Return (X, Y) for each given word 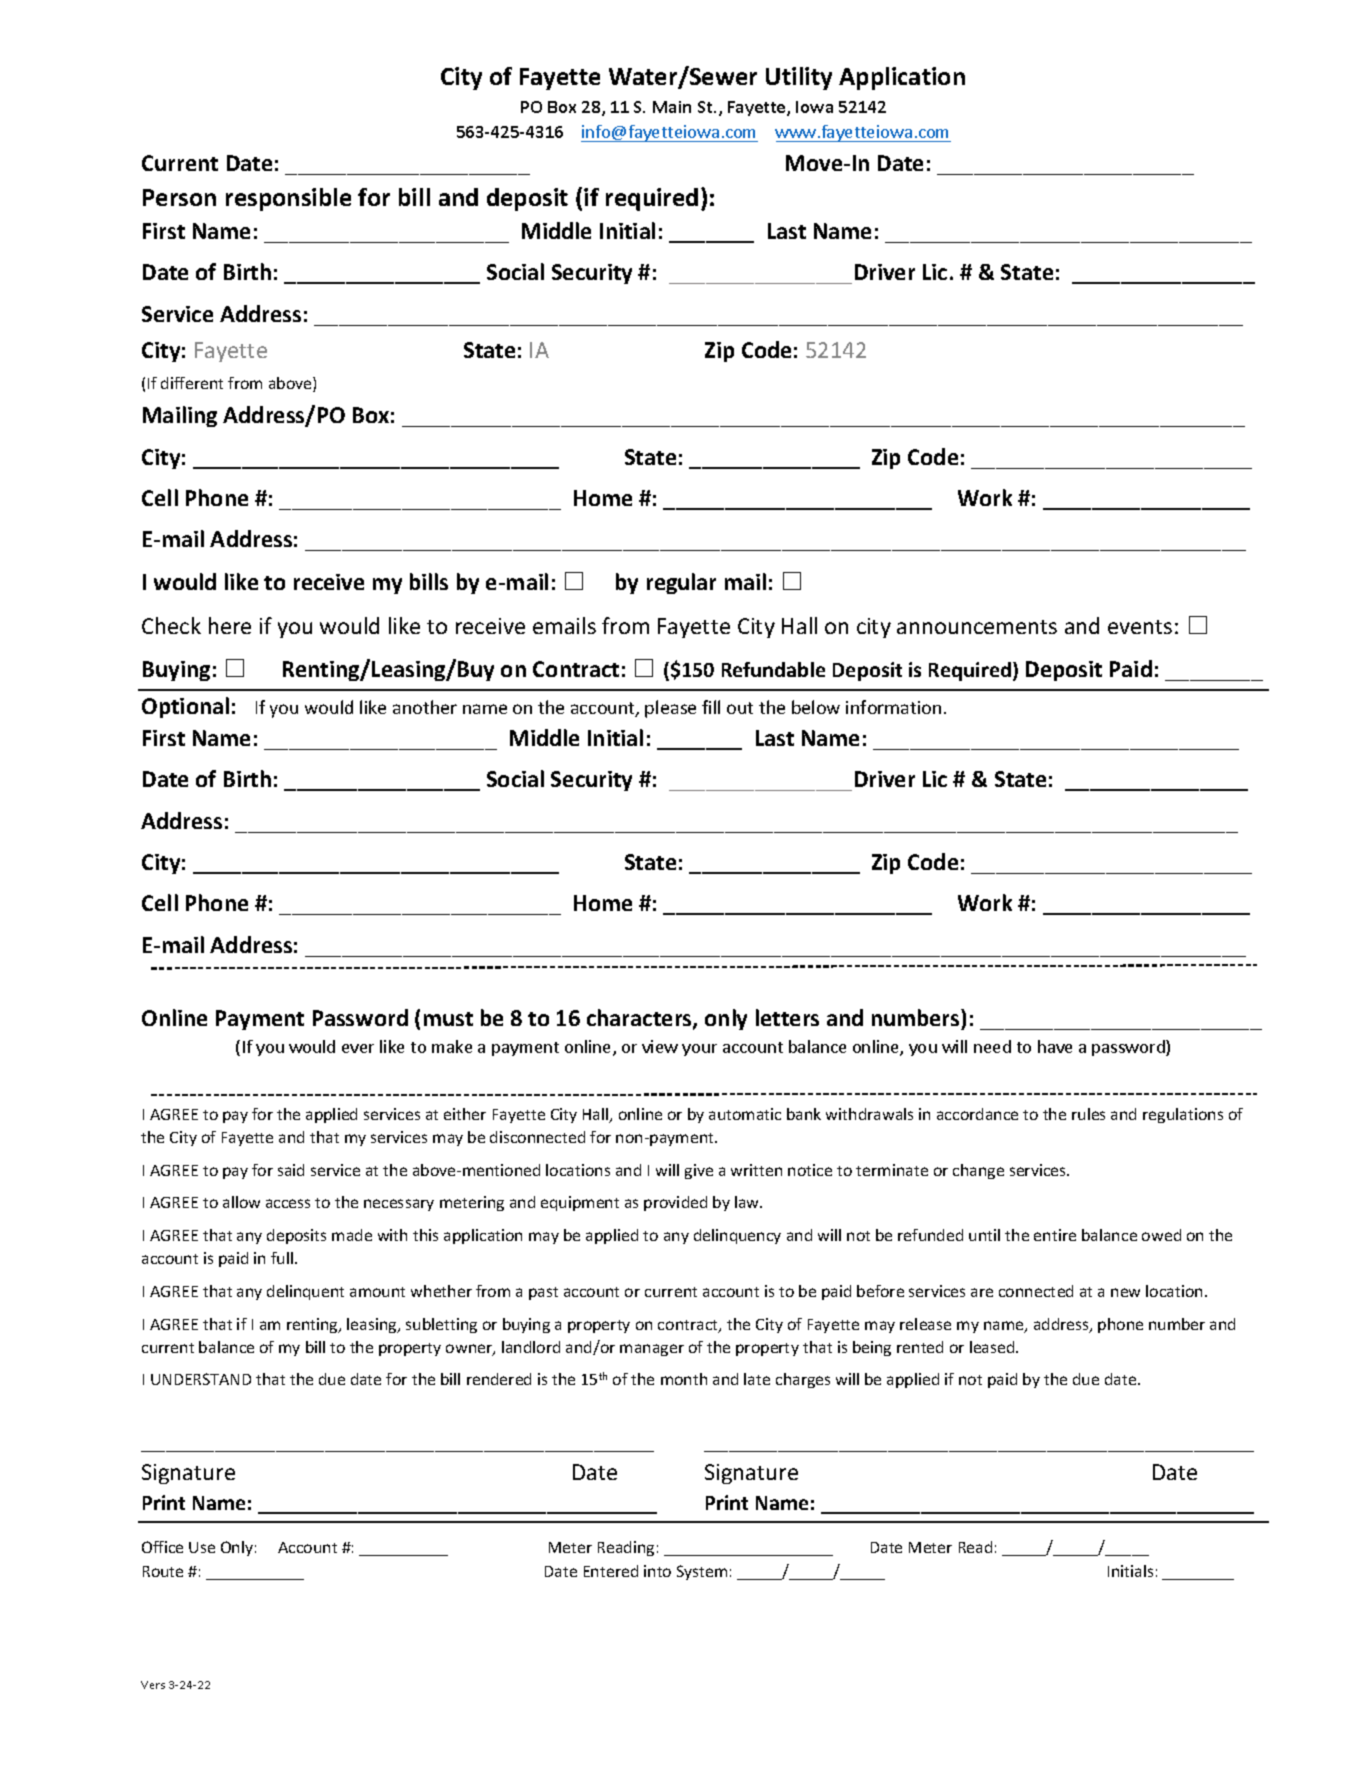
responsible (288, 199)
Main (672, 107)
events (1140, 627)
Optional (185, 707)
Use (202, 1547)
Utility (799, 78)
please (670, 709)
